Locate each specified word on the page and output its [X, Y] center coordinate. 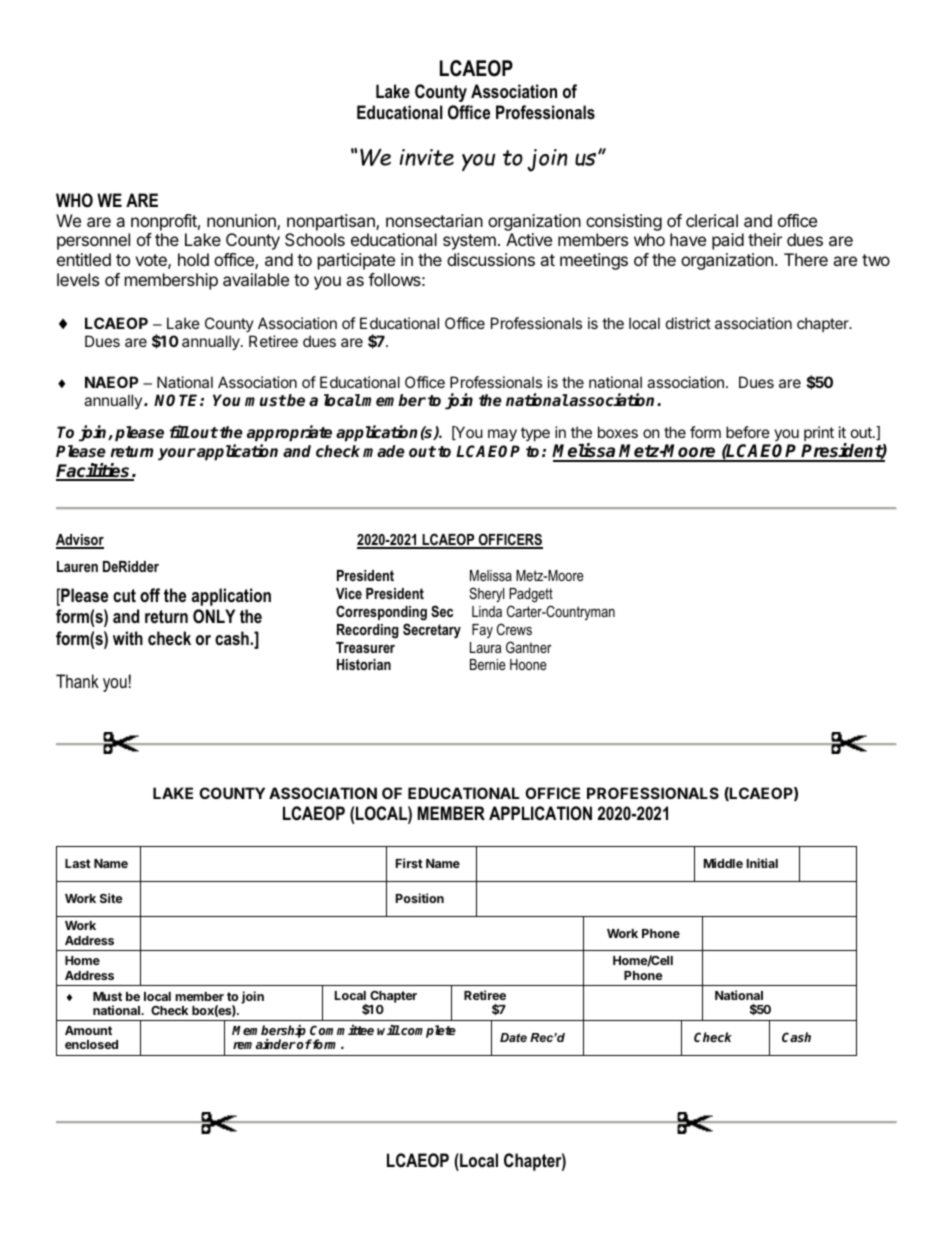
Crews [514, 629]
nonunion [242, 222]
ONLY [214, 616]
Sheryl [486, 595]
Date [513, 1037]
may [502, 435]
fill [180, 431]
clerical [712, 220]
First [409, 863]
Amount [88, 1030]
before [748, 432]
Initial [762, 863]
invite [427, 157]
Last [78, 863]
